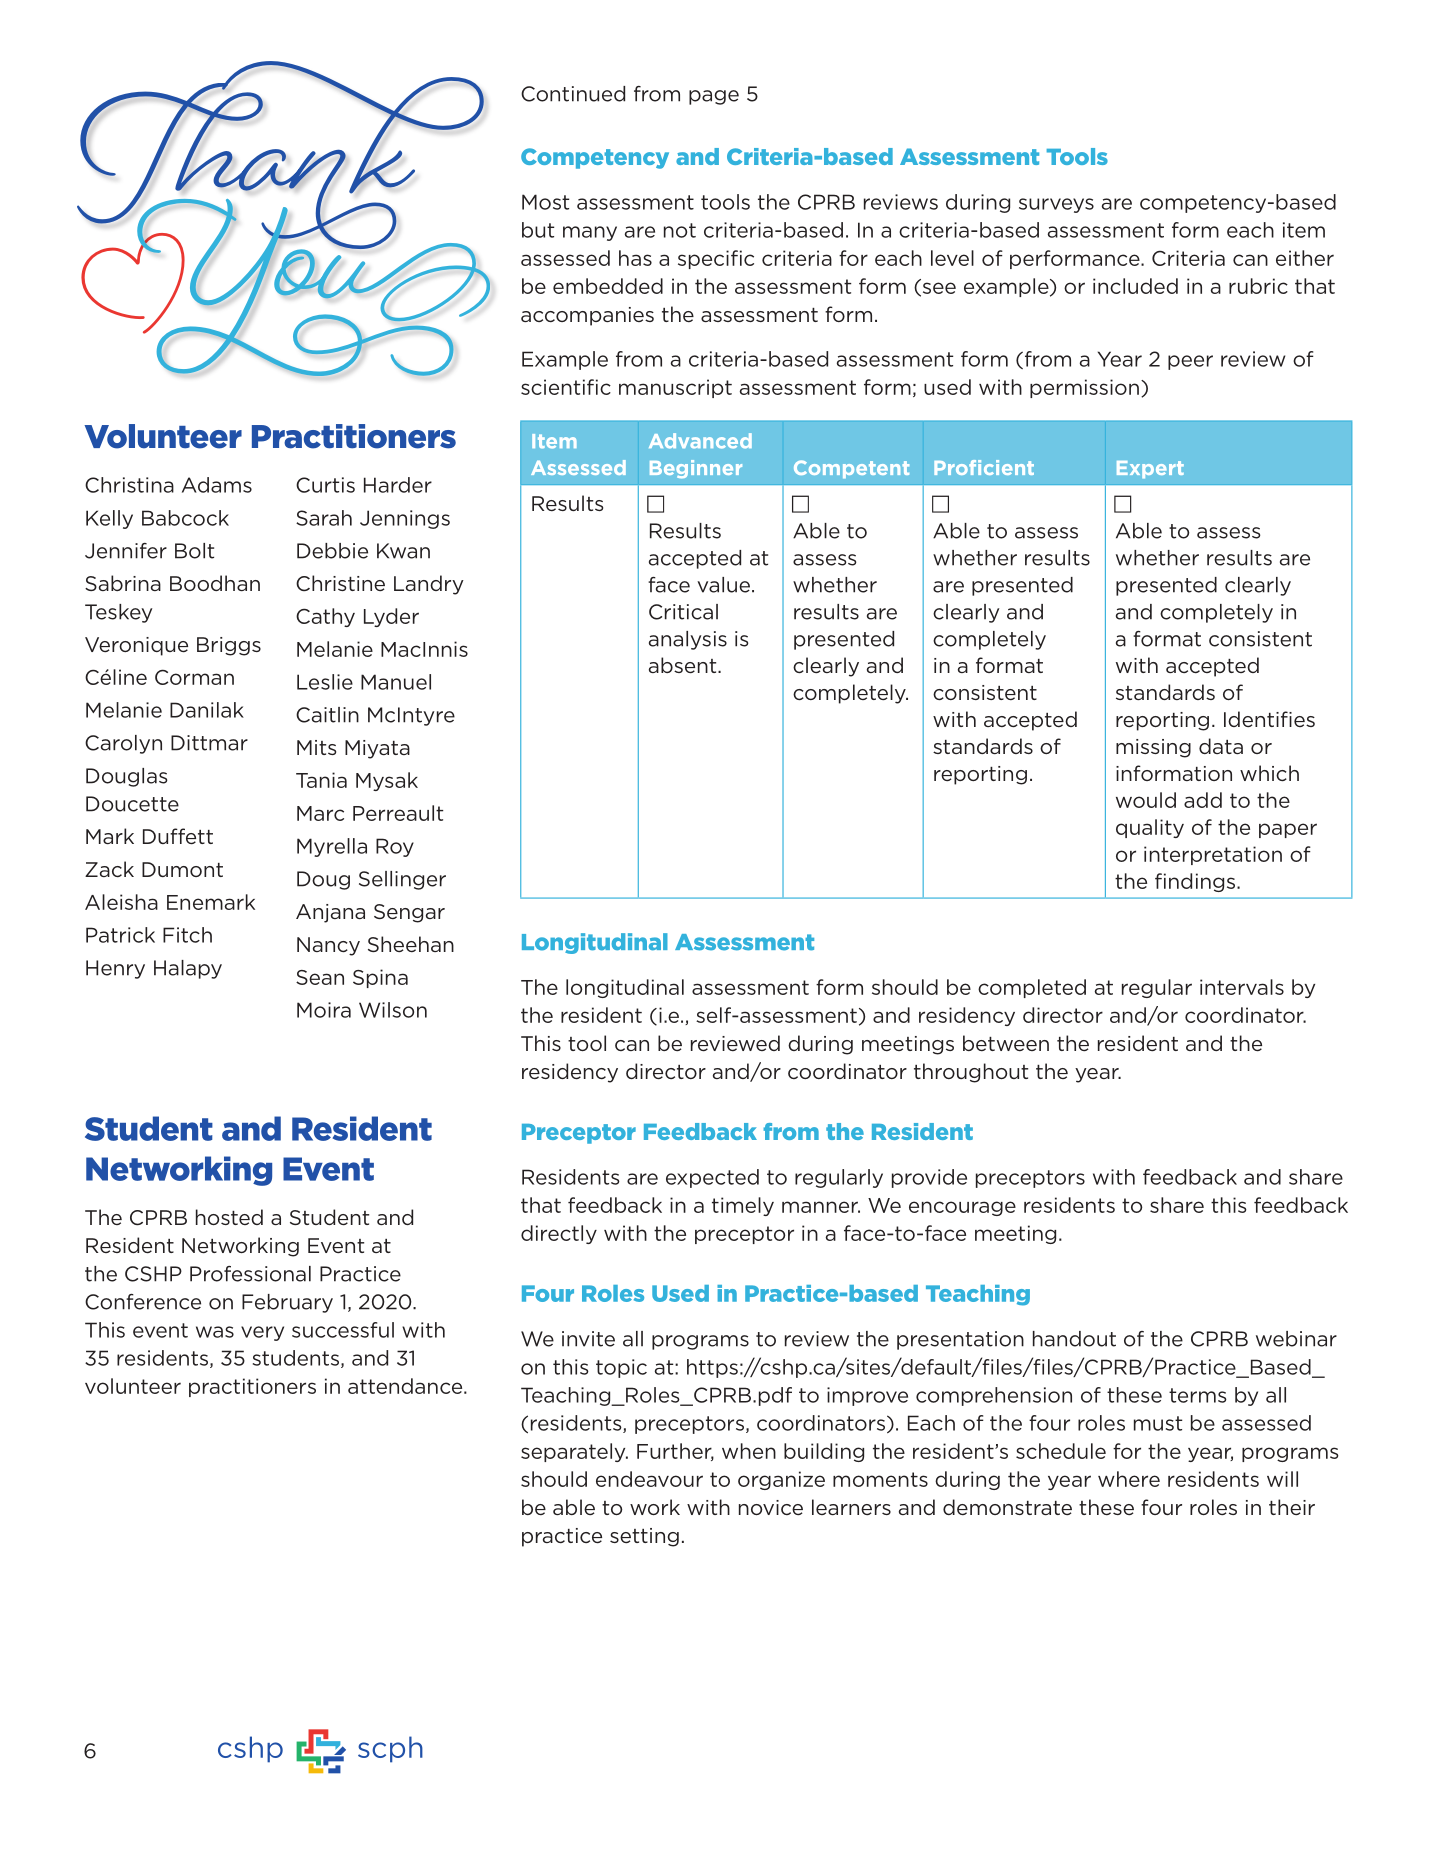 Image resolution: width=1434 pixels, height=1856 pixels. I want to click on peer, so click(1190, 362).
